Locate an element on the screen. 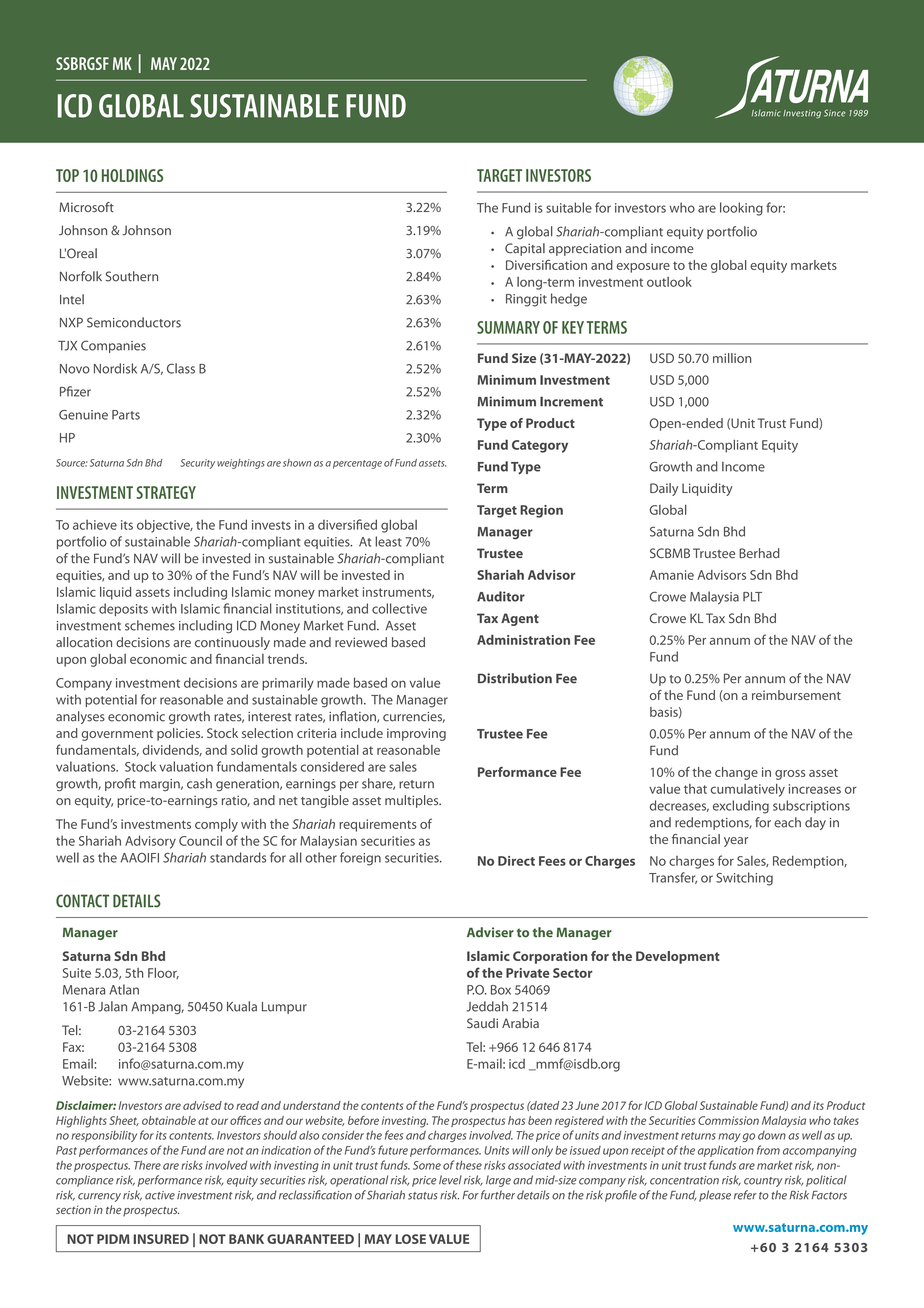 This screenshot has width=924, height=1308. Direct is located at coordinates (516, 861).
